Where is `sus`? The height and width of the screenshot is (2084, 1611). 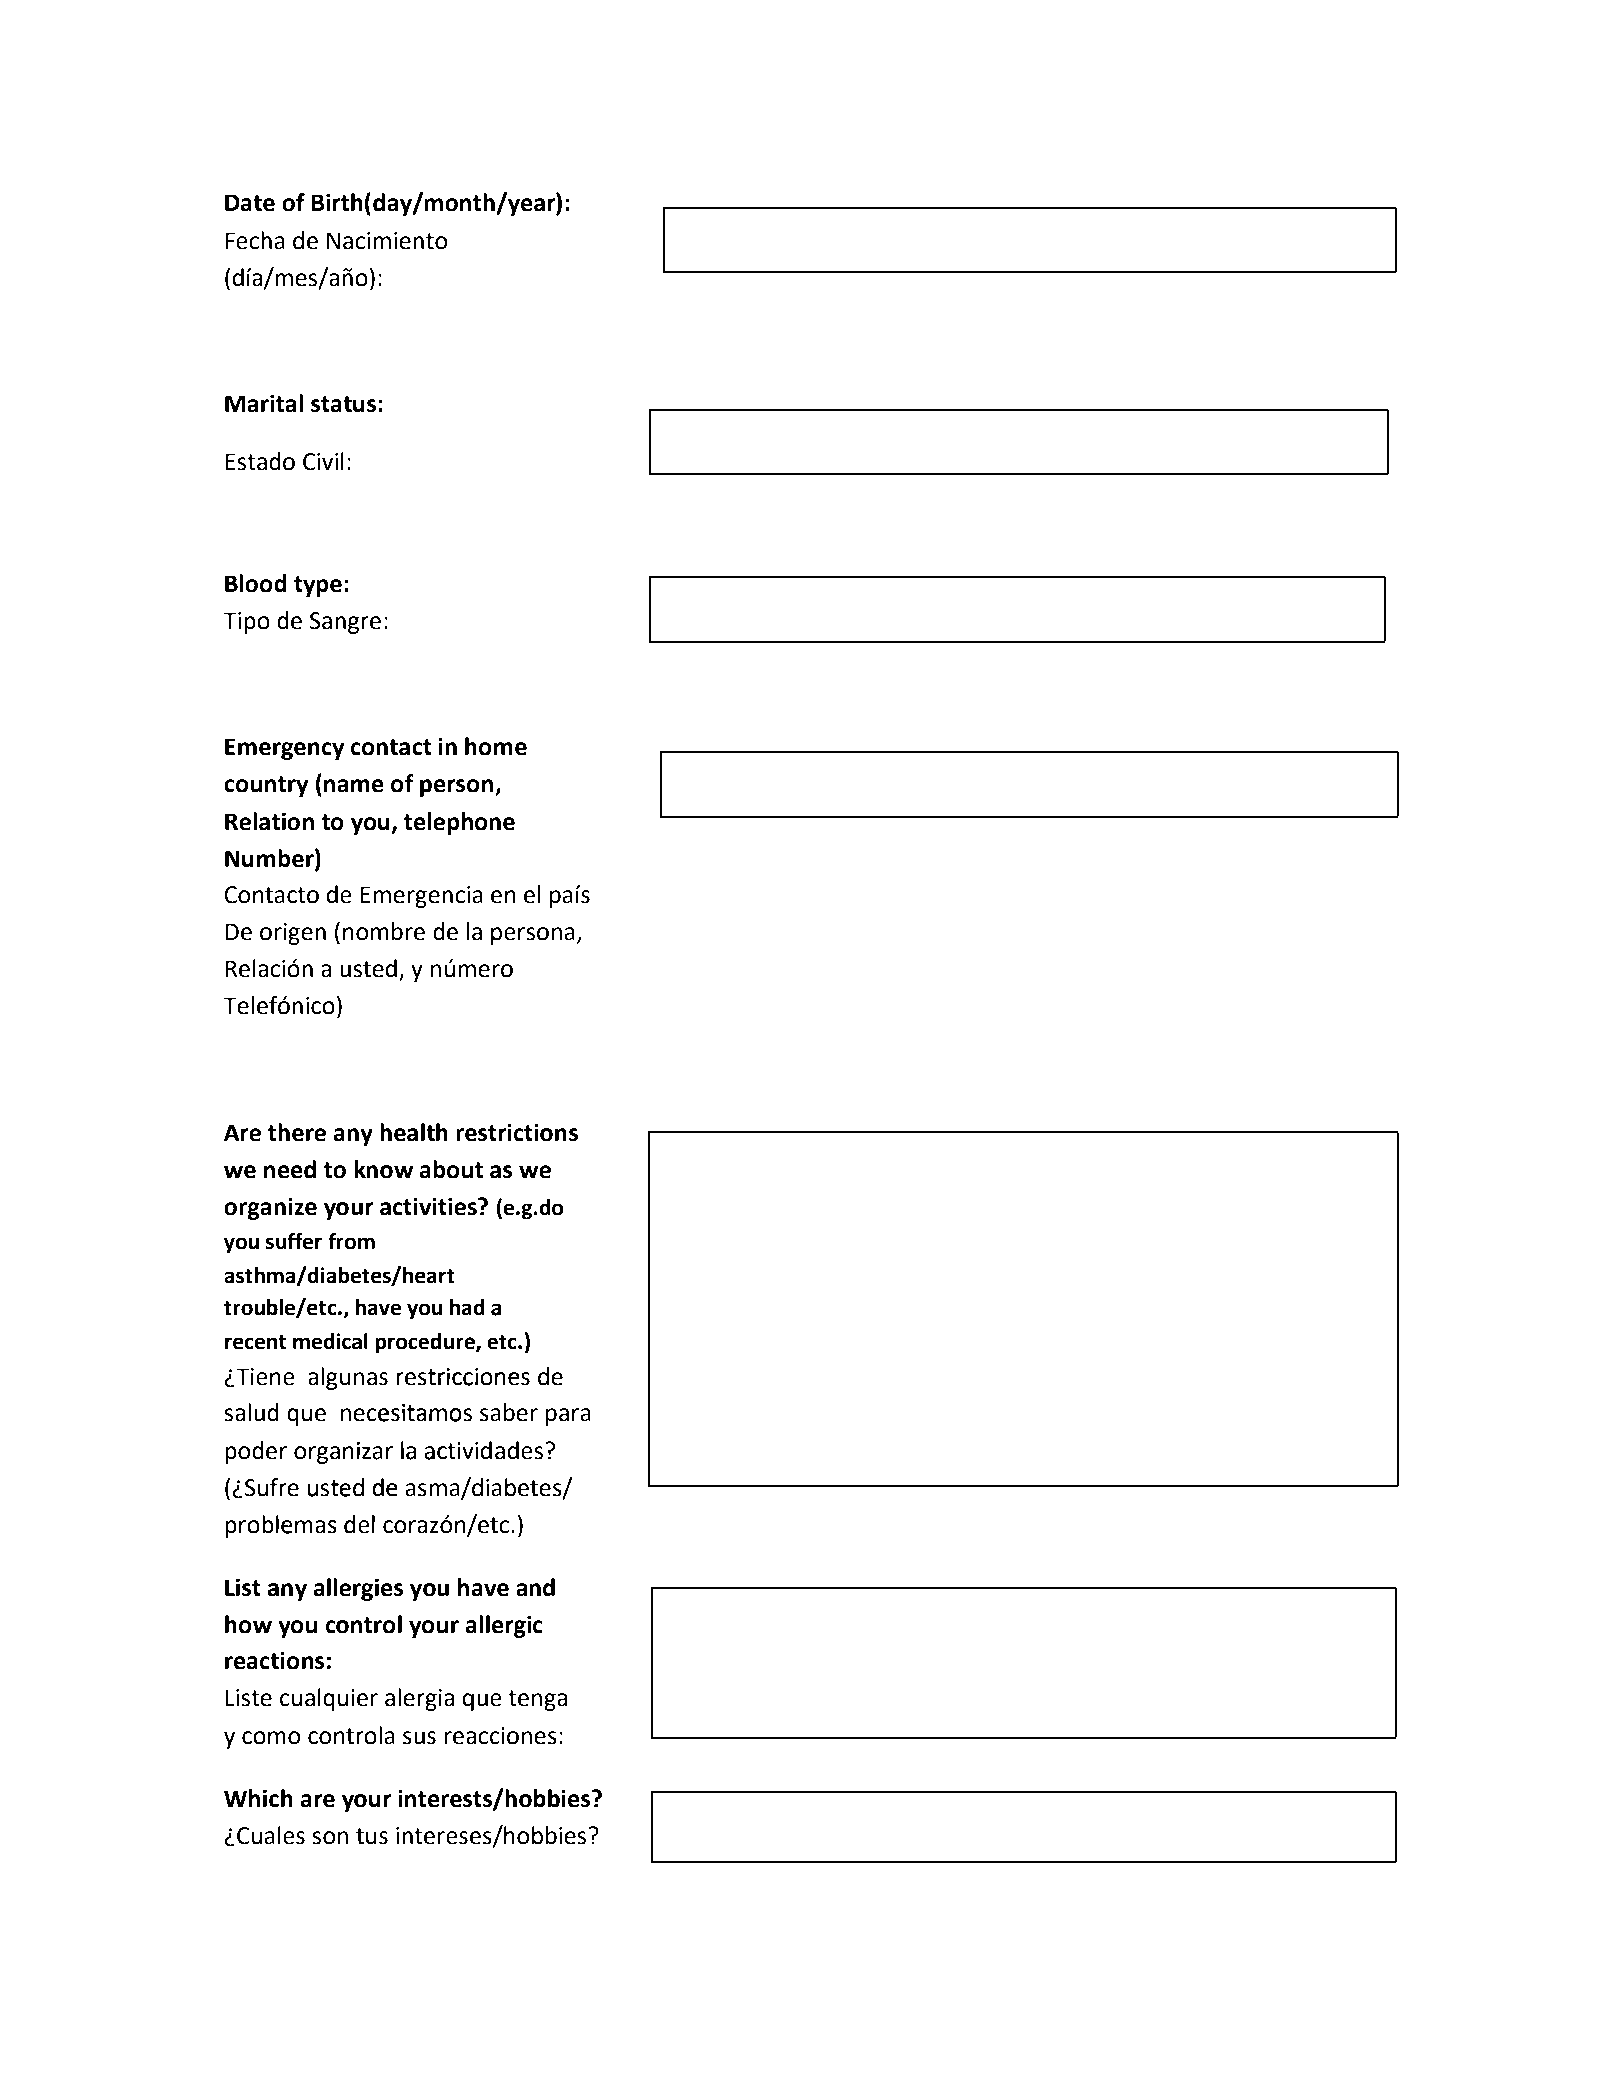
sus is located at coordinates (419, 1738).
